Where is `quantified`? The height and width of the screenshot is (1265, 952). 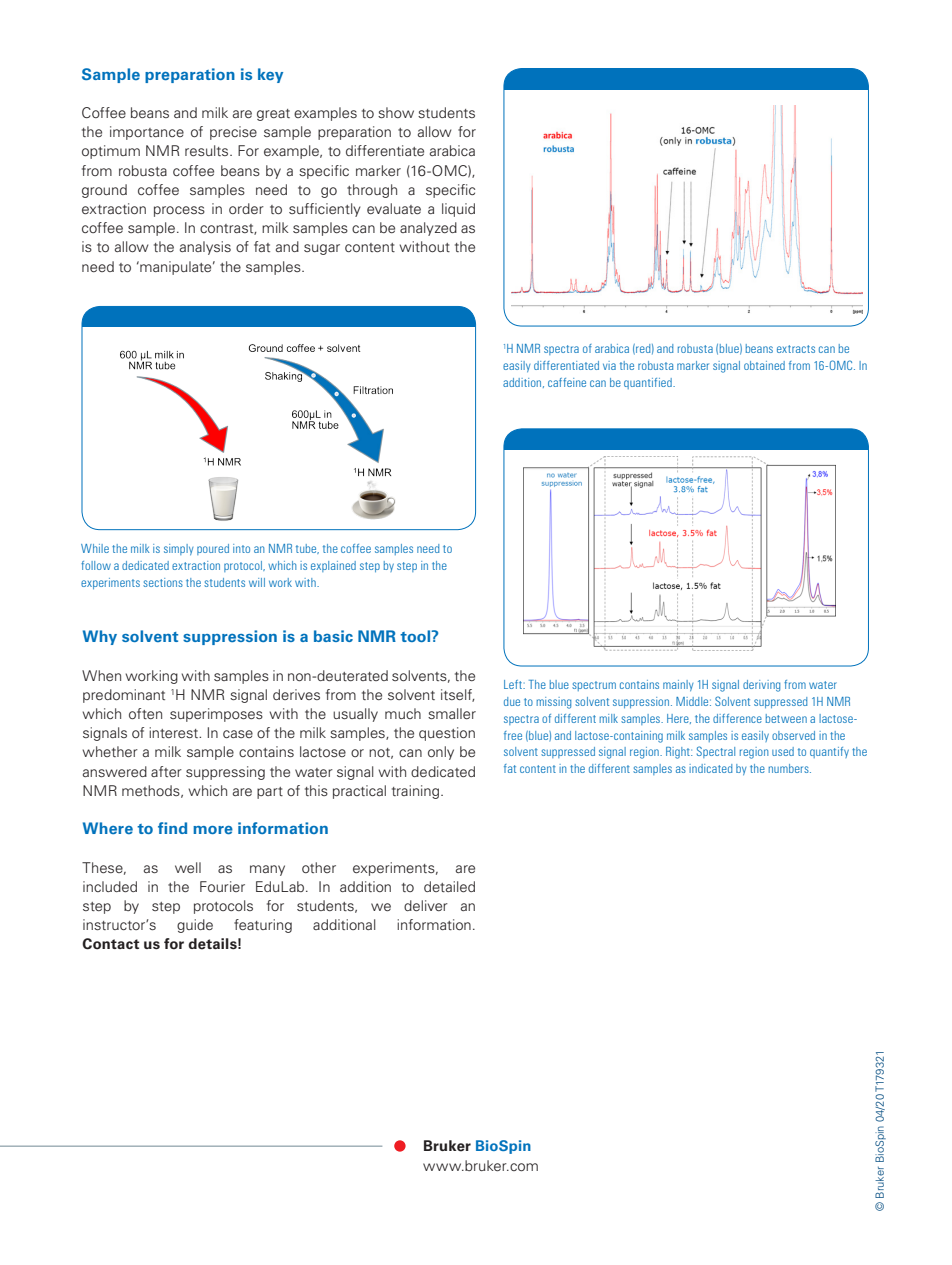
quantified is located at coordinates (649, 383).
